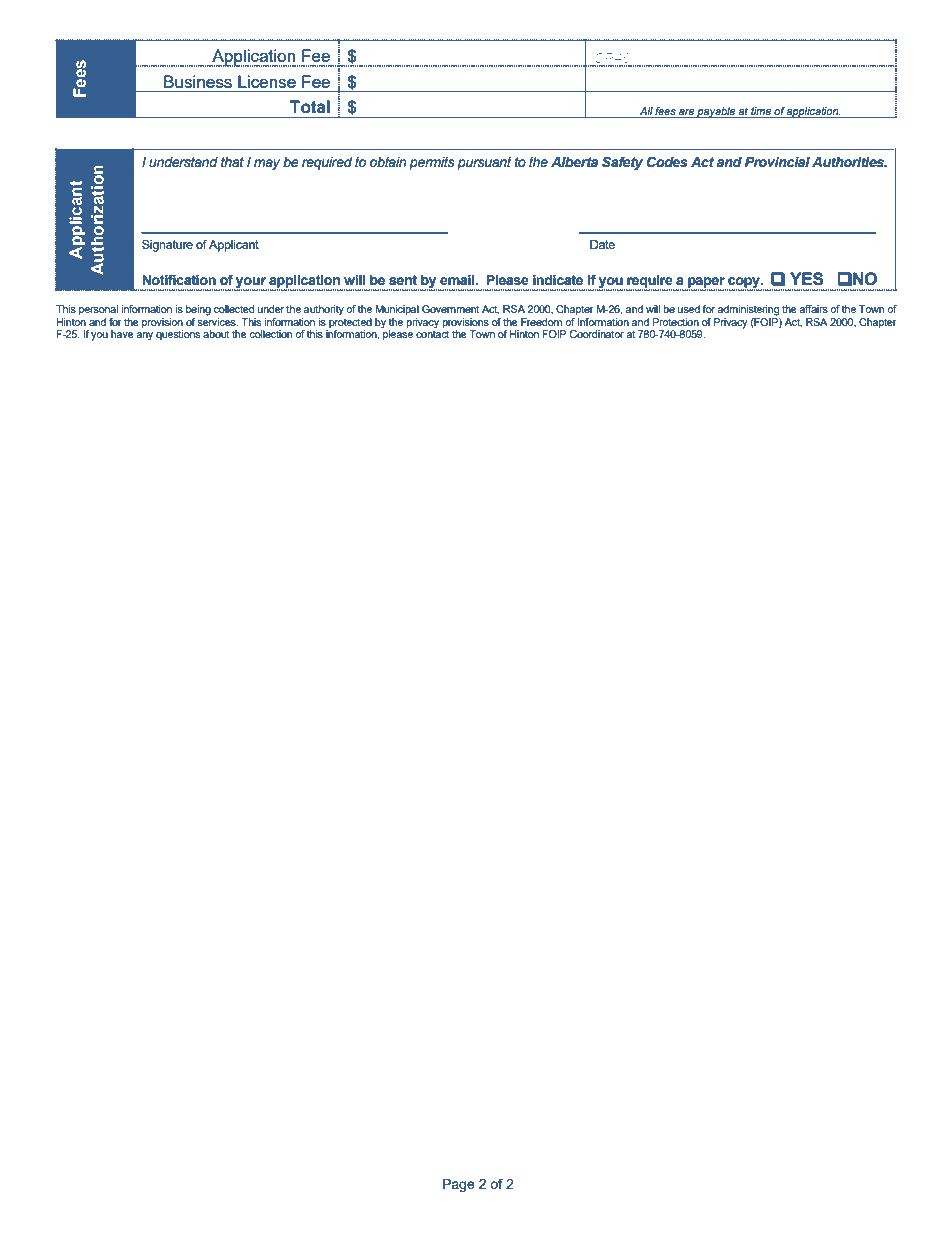 The image size is (952, 1233). Describe the element at coordinates (270, 334) in the page. I see `collection` at that location.
